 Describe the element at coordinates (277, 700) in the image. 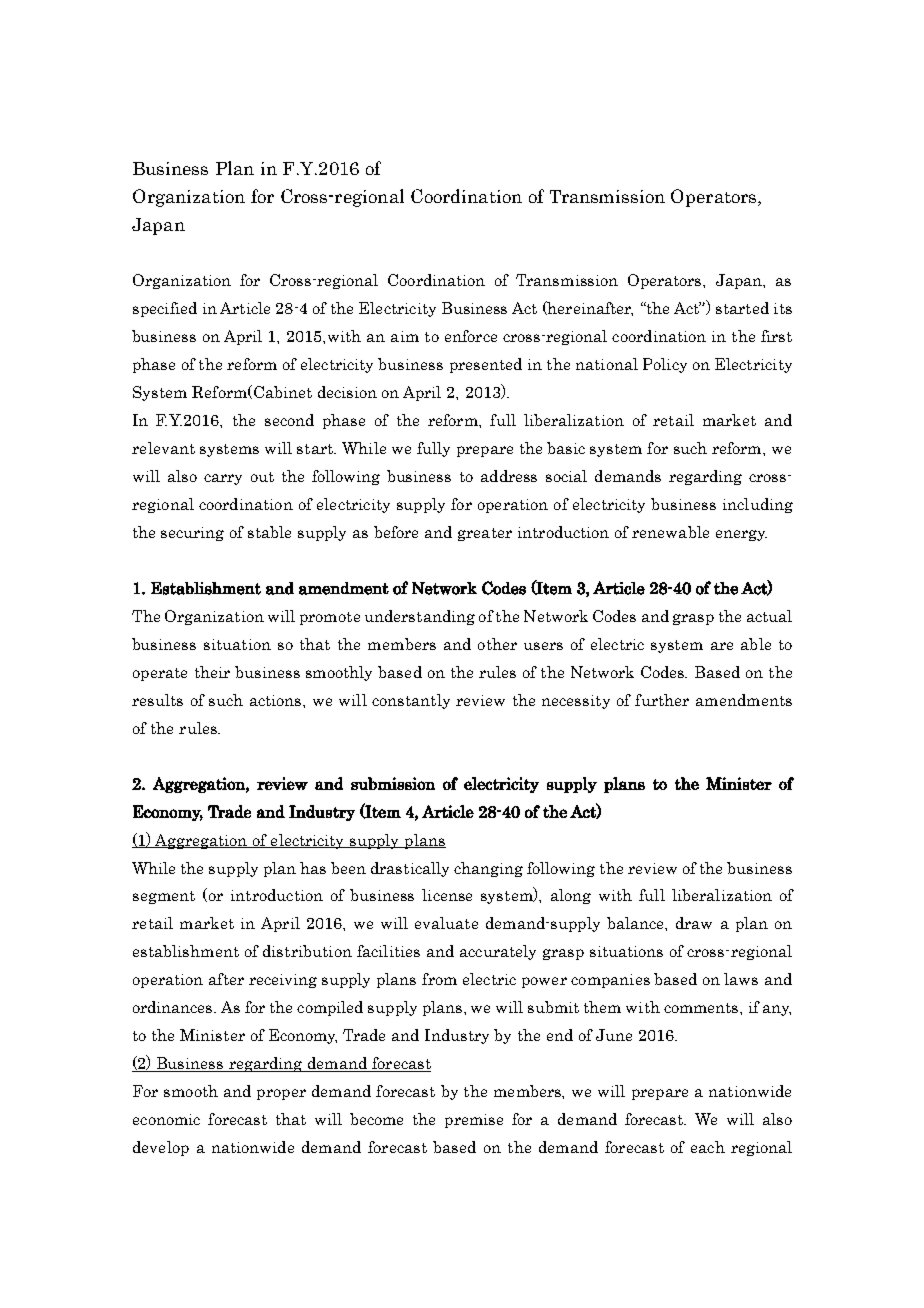

I see `actions` at that location.
